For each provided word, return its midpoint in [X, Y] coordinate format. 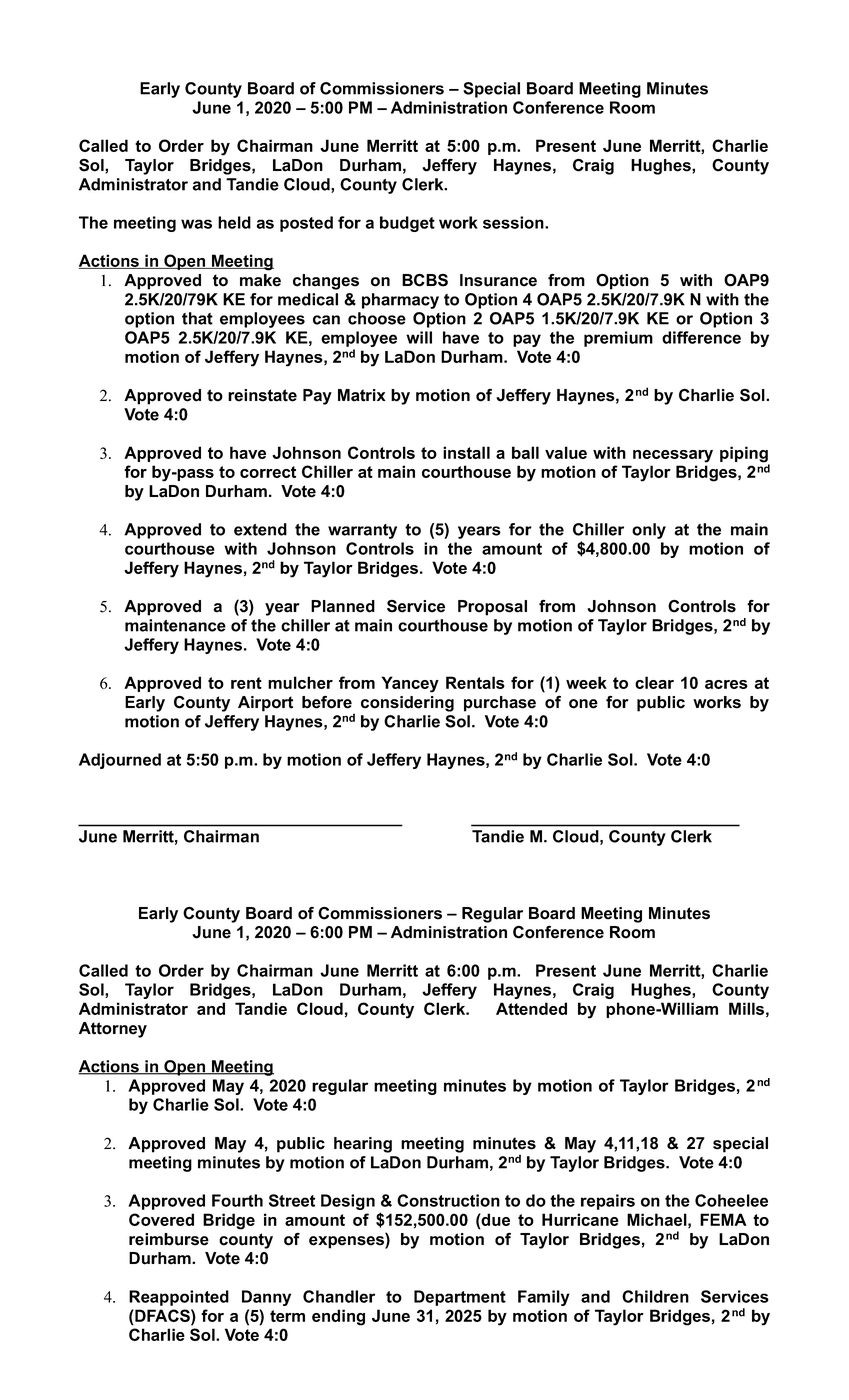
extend [260, 529]
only [649, 531]
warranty [362, 531]
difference [701, 337]
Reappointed [179, 1298]
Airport [265, 704]
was [196, 224]
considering [407, 704]
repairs [608, 1202]
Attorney [113, 1030]
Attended [531, 1008]
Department [460, 1298]
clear [654, 682]
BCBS [425, 280]
